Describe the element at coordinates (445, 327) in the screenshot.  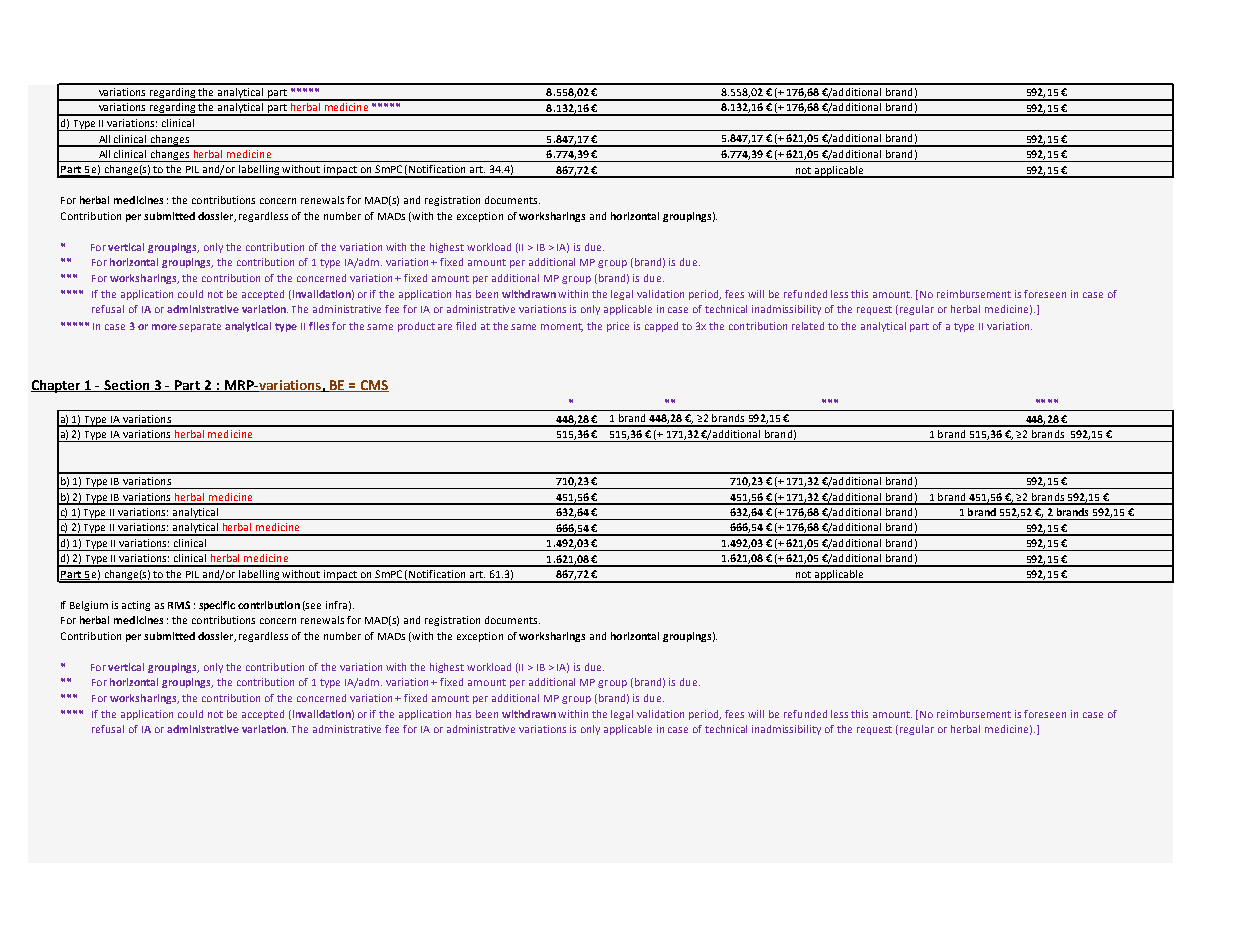
I see `are` at that location.
